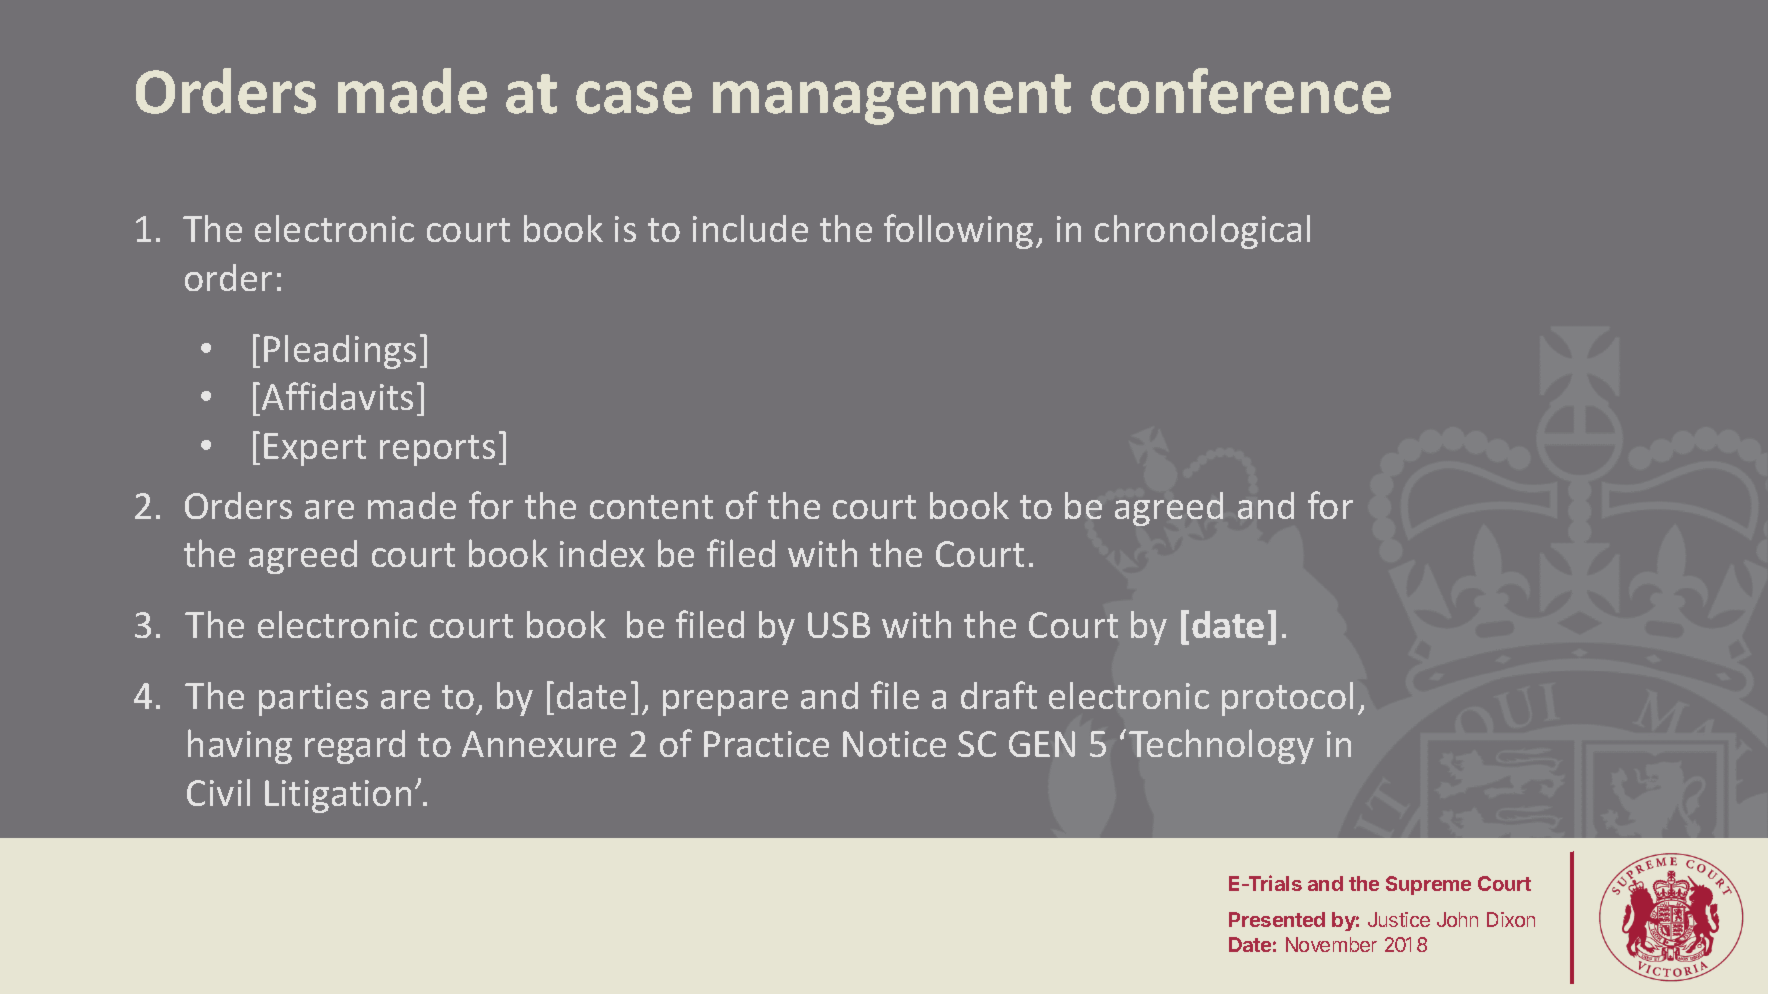 This document has height=994, width=1768. I want to click on reports, so click(437, 450).
